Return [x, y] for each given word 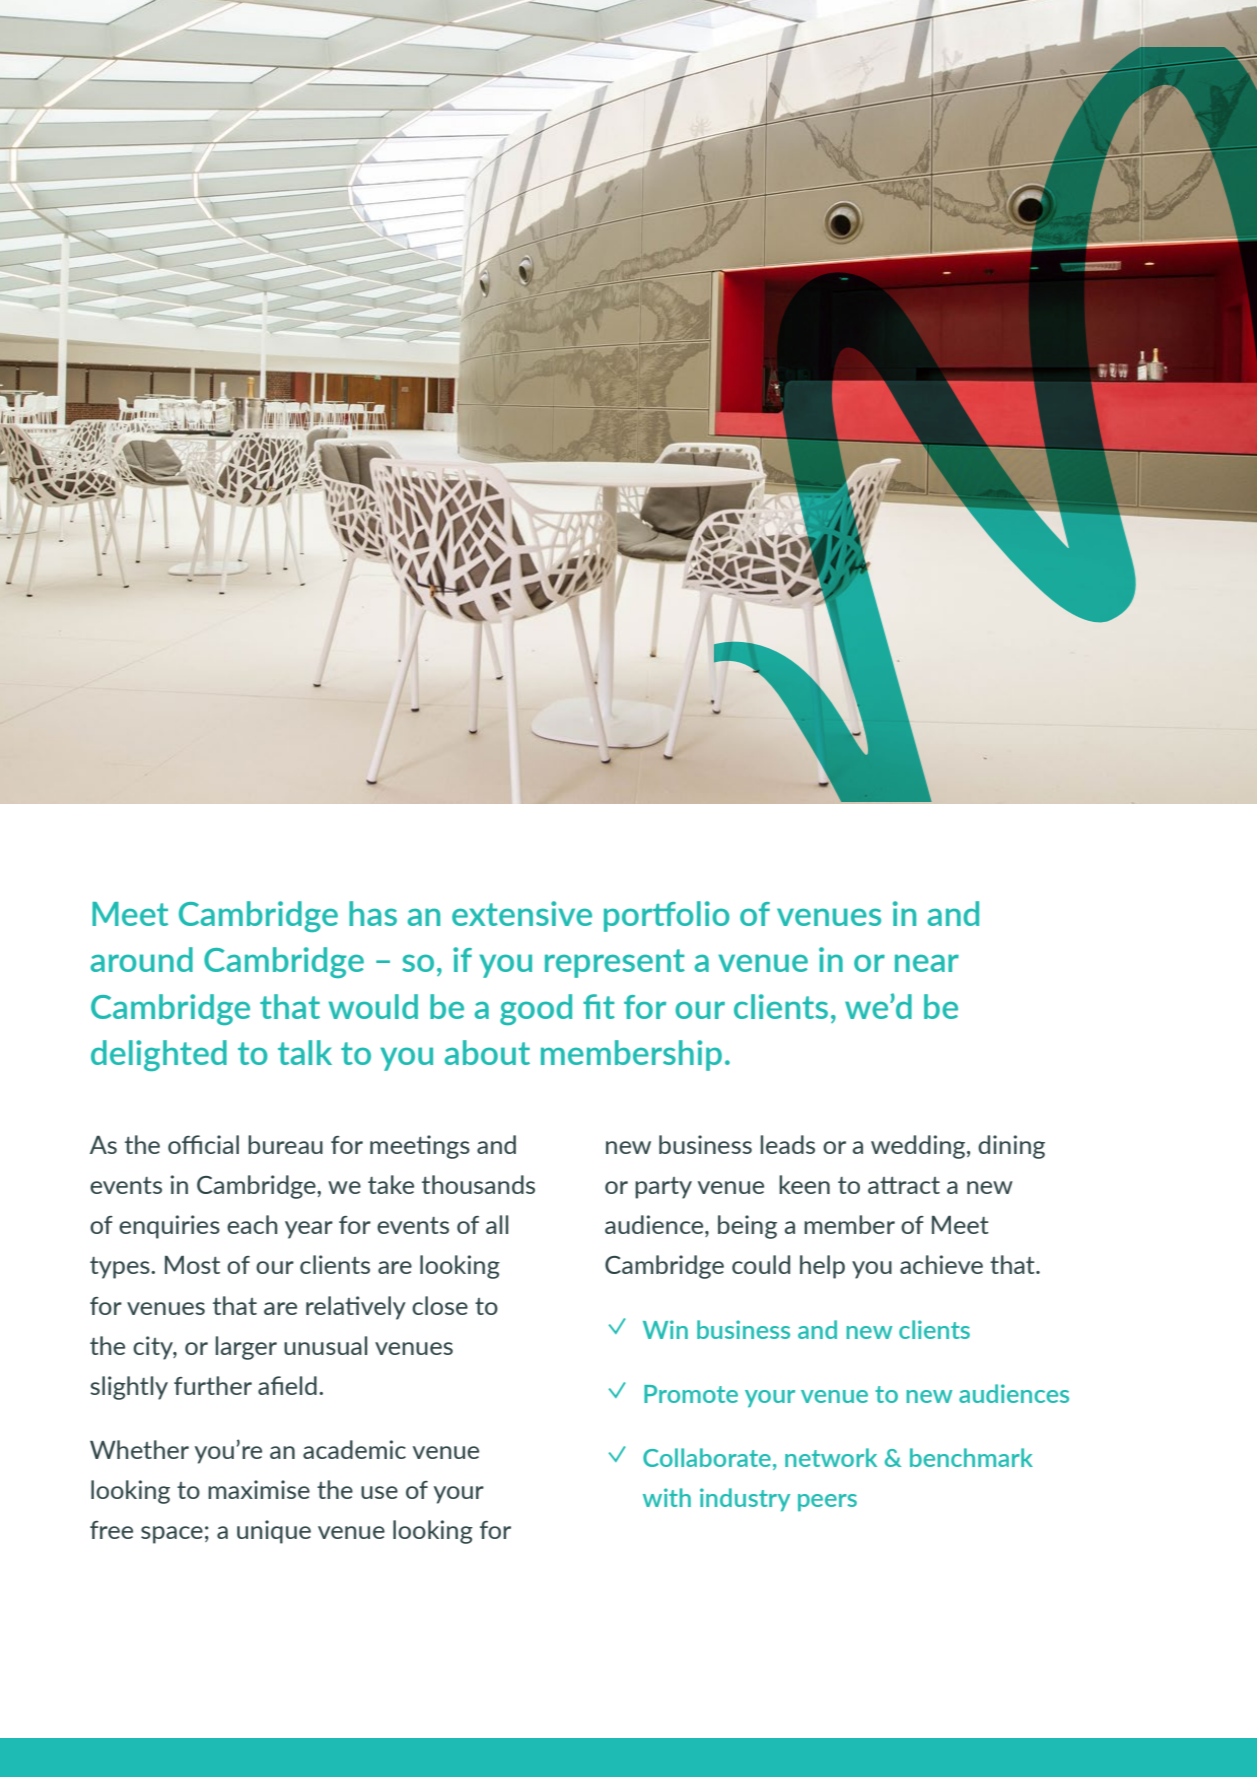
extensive [522, 913]
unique [274, 1532]
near [927, 963]
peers [827, 1503]
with [667, 1497]
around [141, 959]
